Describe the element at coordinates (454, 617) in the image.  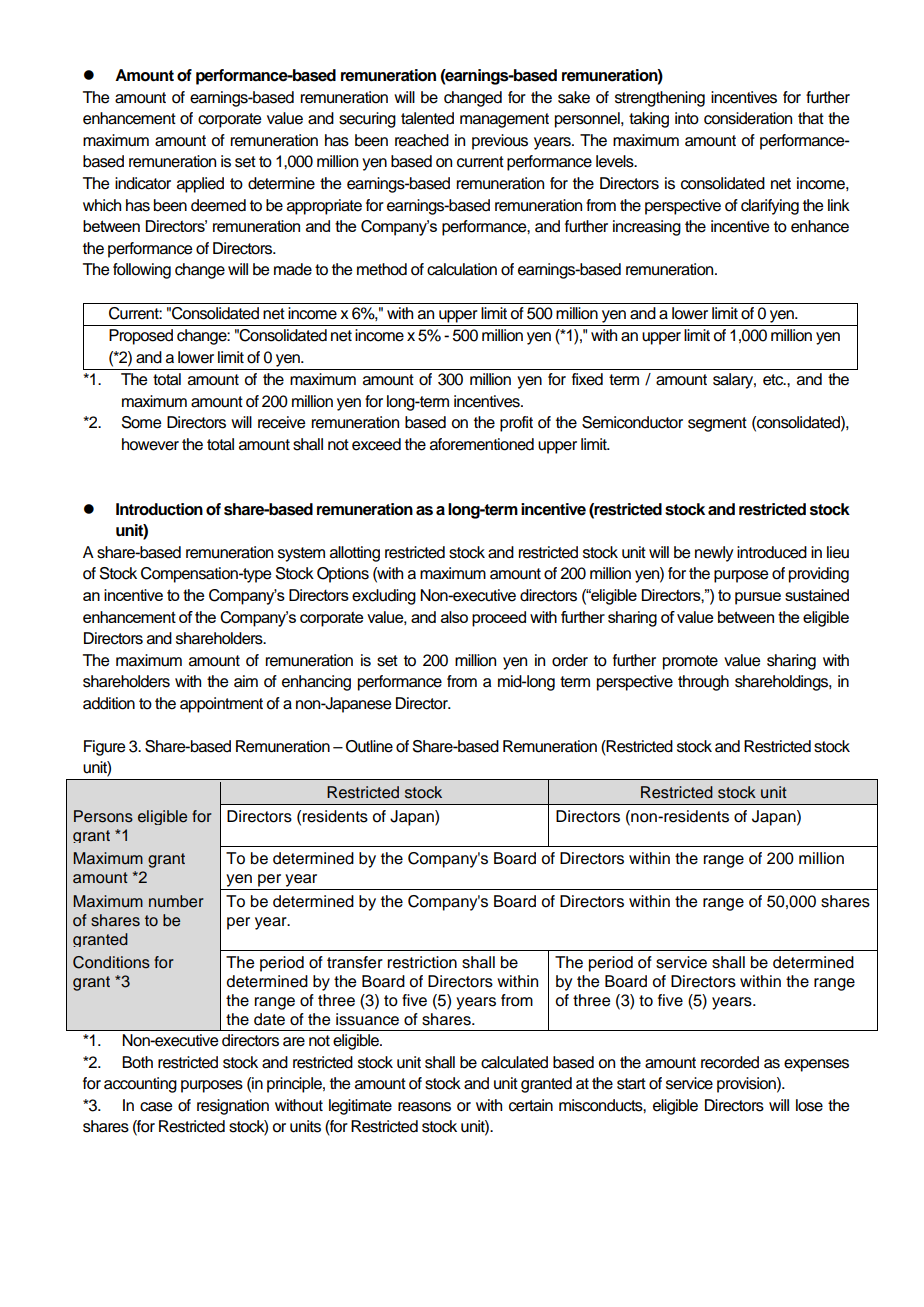
I see `also` at that location.
